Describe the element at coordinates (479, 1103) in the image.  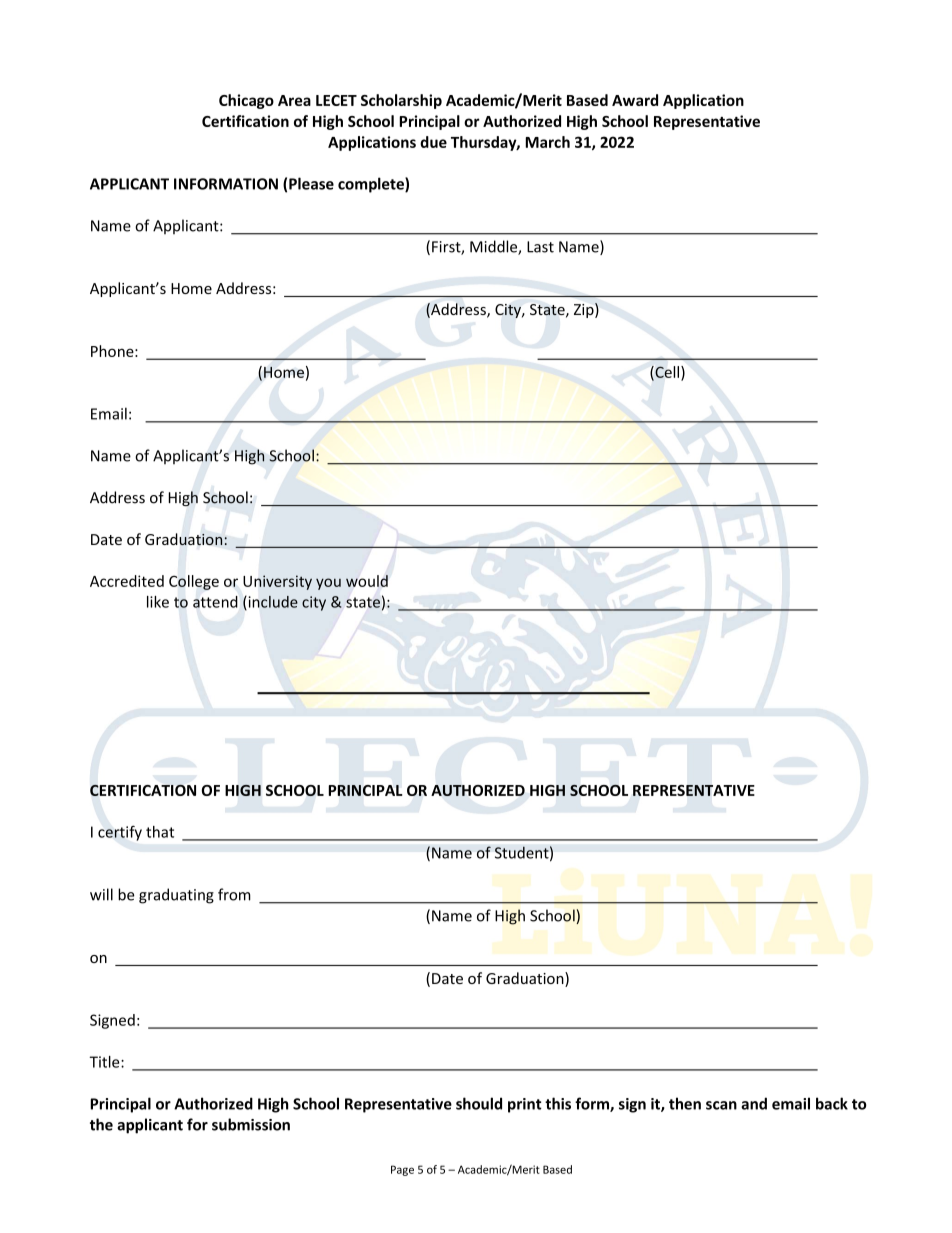
I see `should` at that location.
